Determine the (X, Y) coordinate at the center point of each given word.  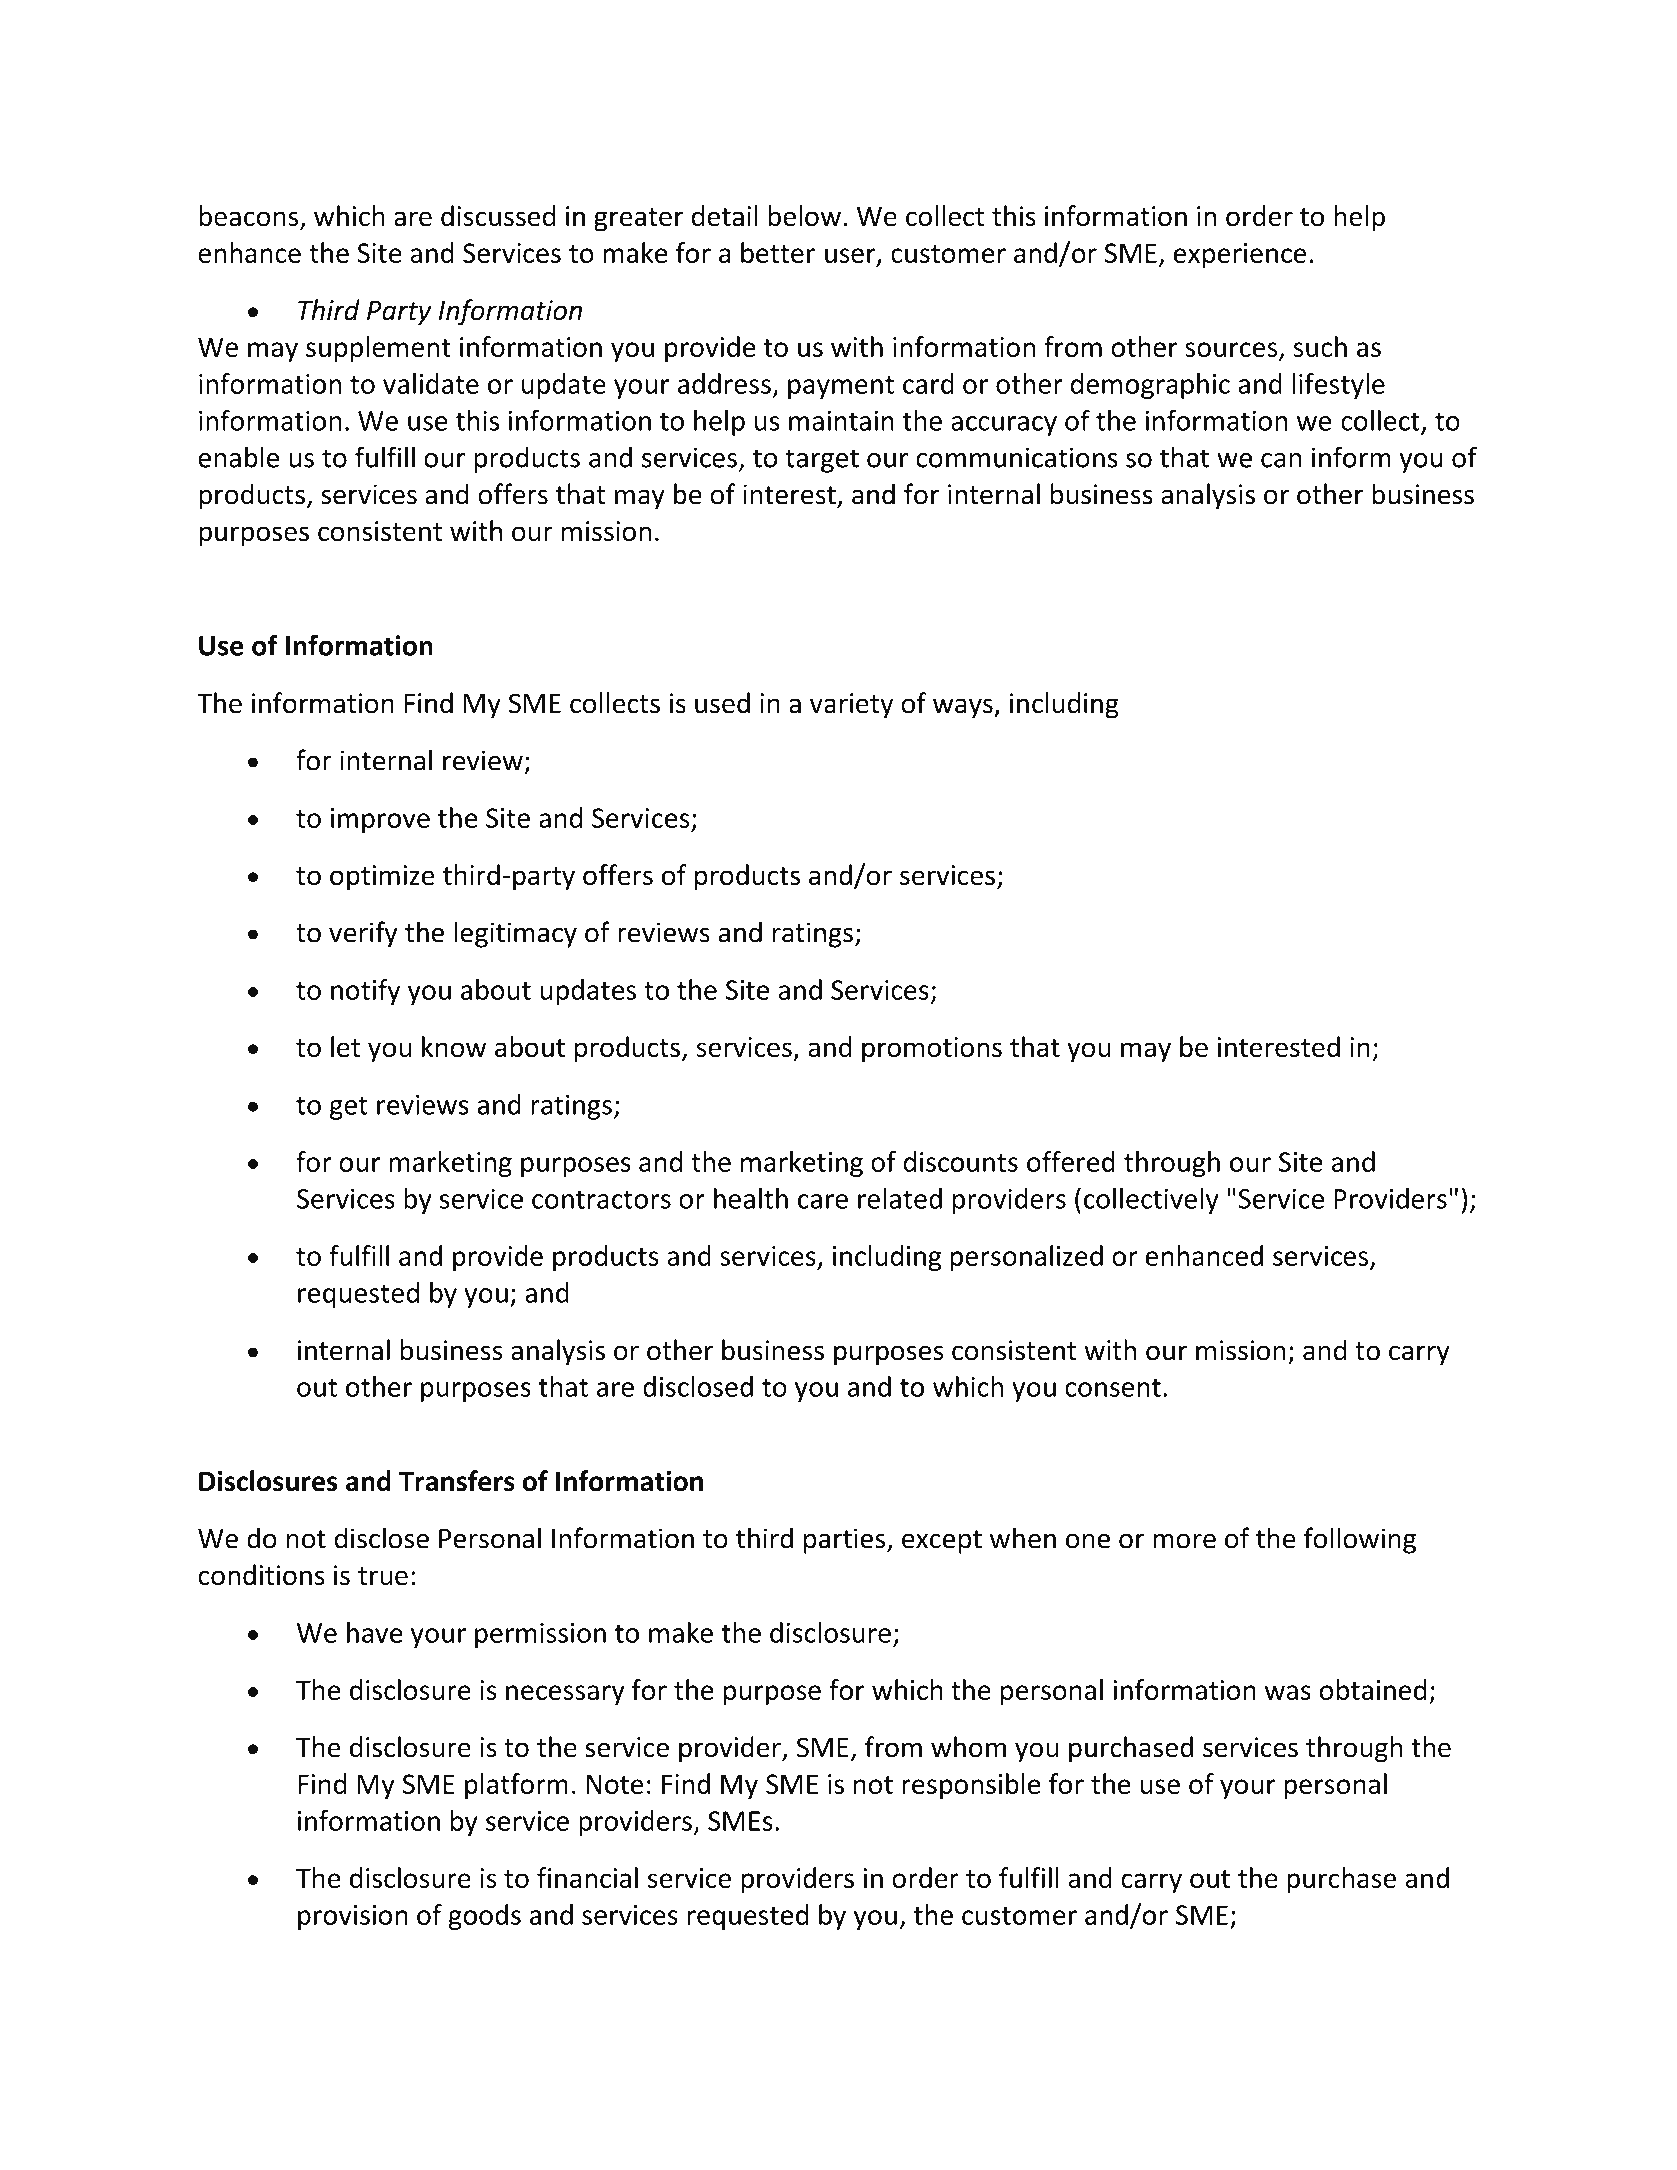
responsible (971, 1786)
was (1288, 1692)
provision (353, 1917)
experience (1240, 255)
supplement (378, 349)
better (778, 252)
